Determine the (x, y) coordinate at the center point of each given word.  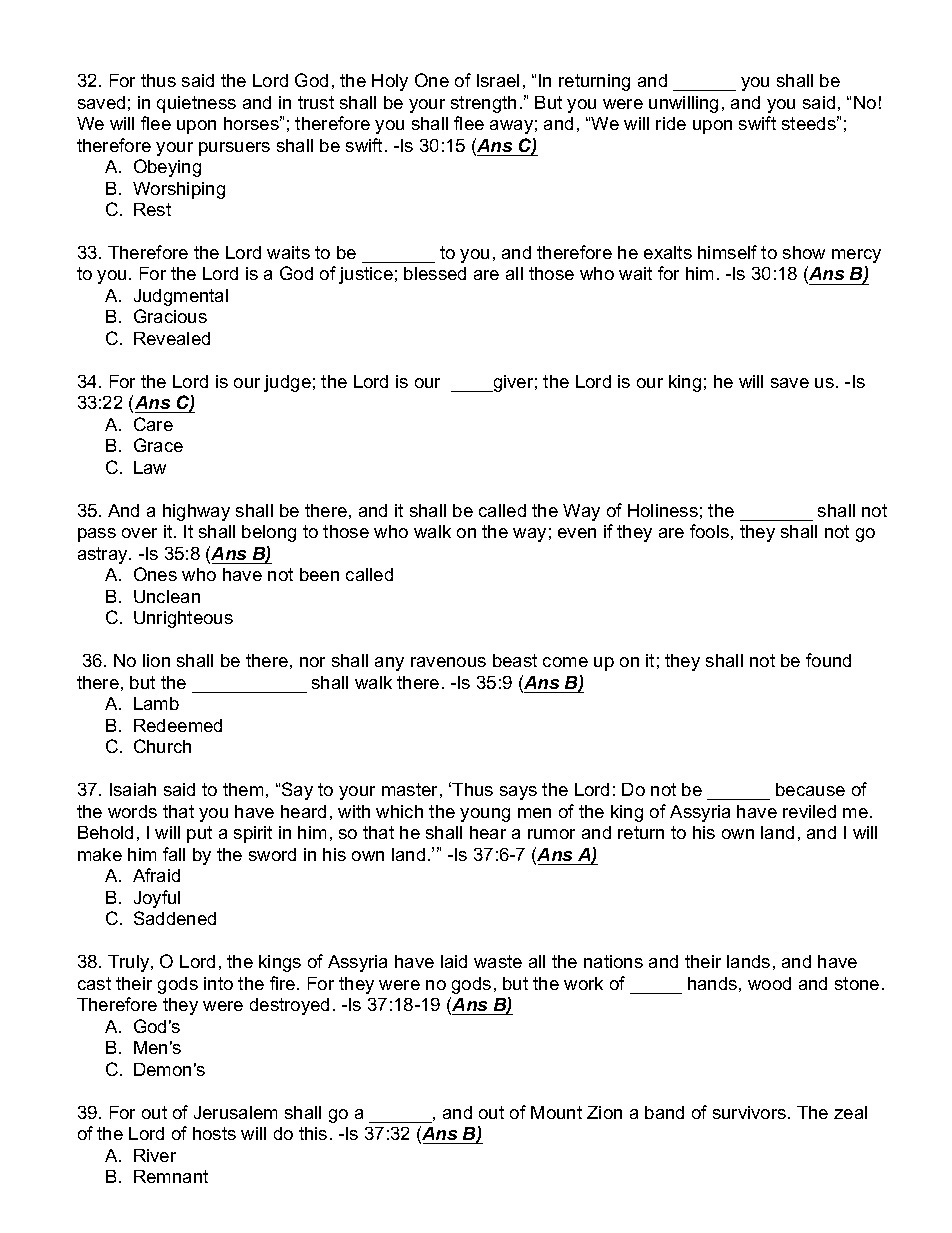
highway (196, 512)
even (577, 533)
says (518, 793)
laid (454, 961)
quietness (196, 104)
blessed (435, 273)
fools (709, 531)
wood (769, 983)
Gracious (170, 316)
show (804, 252)
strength (483, 104)
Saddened (175, 918)
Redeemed (178, 725)
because (810, 789)
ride (671, 123)
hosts (214, 1133)
